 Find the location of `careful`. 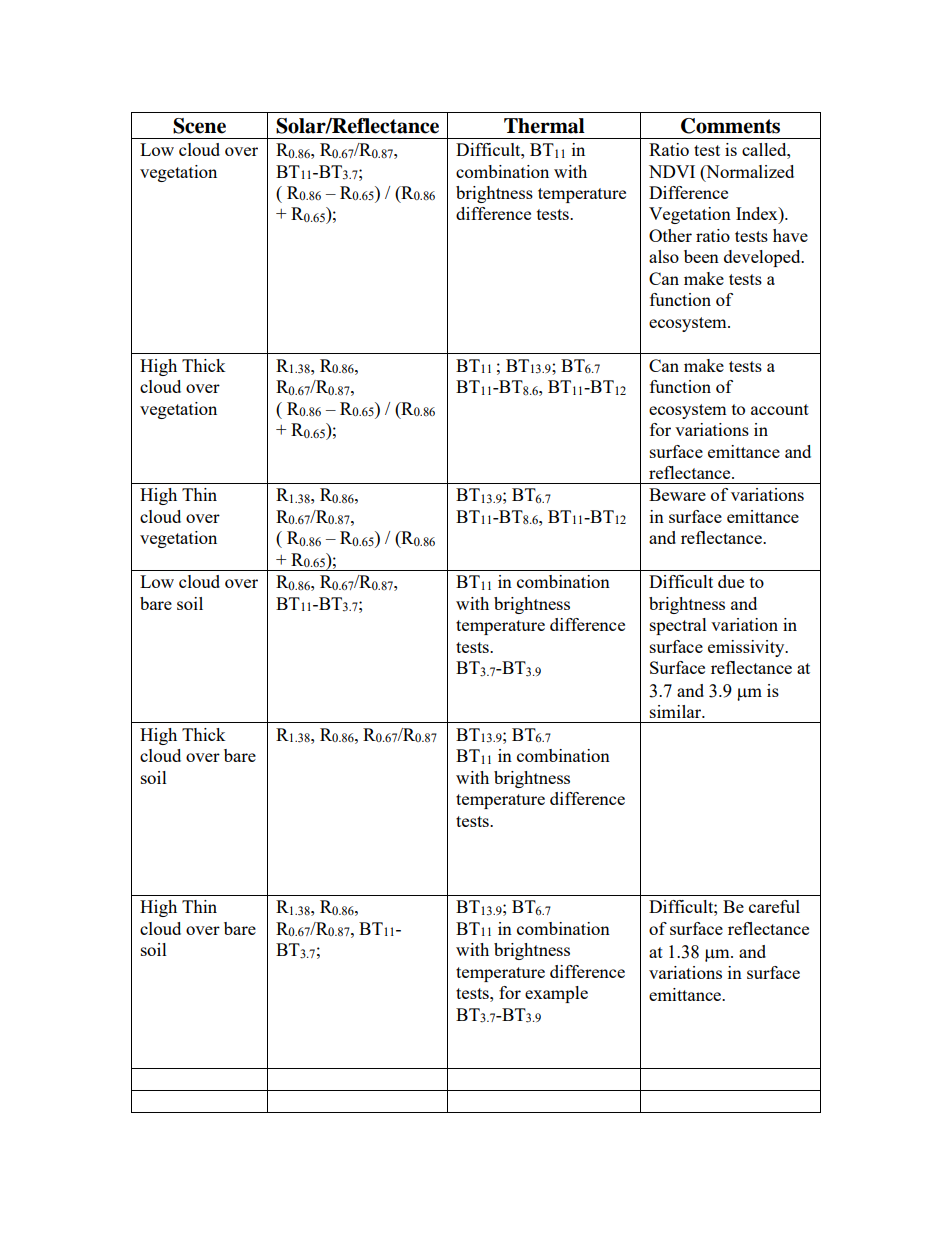

careful is located at coordinates (774, 906).
